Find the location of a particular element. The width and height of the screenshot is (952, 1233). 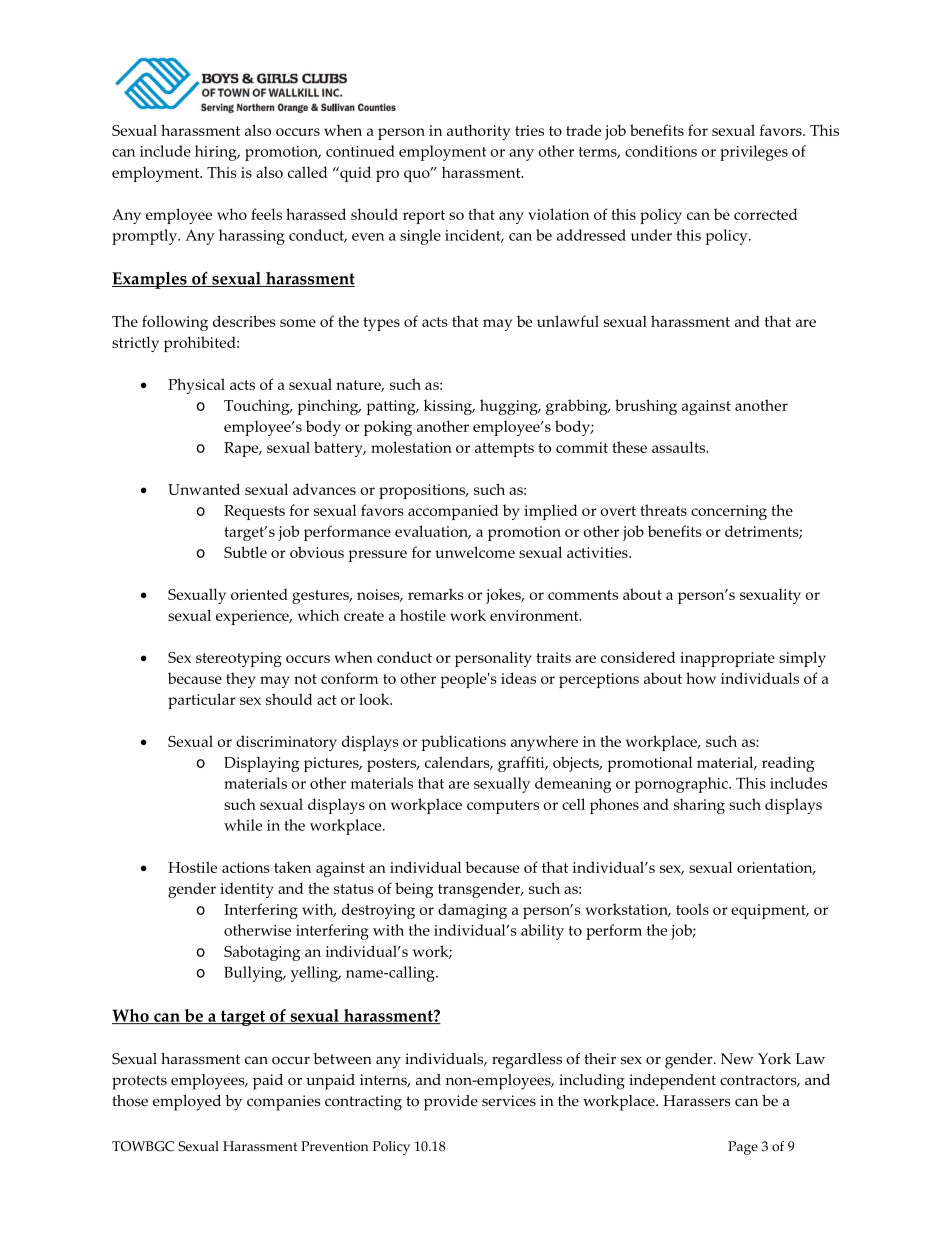

hiring is located at coordinates (217, 153).
